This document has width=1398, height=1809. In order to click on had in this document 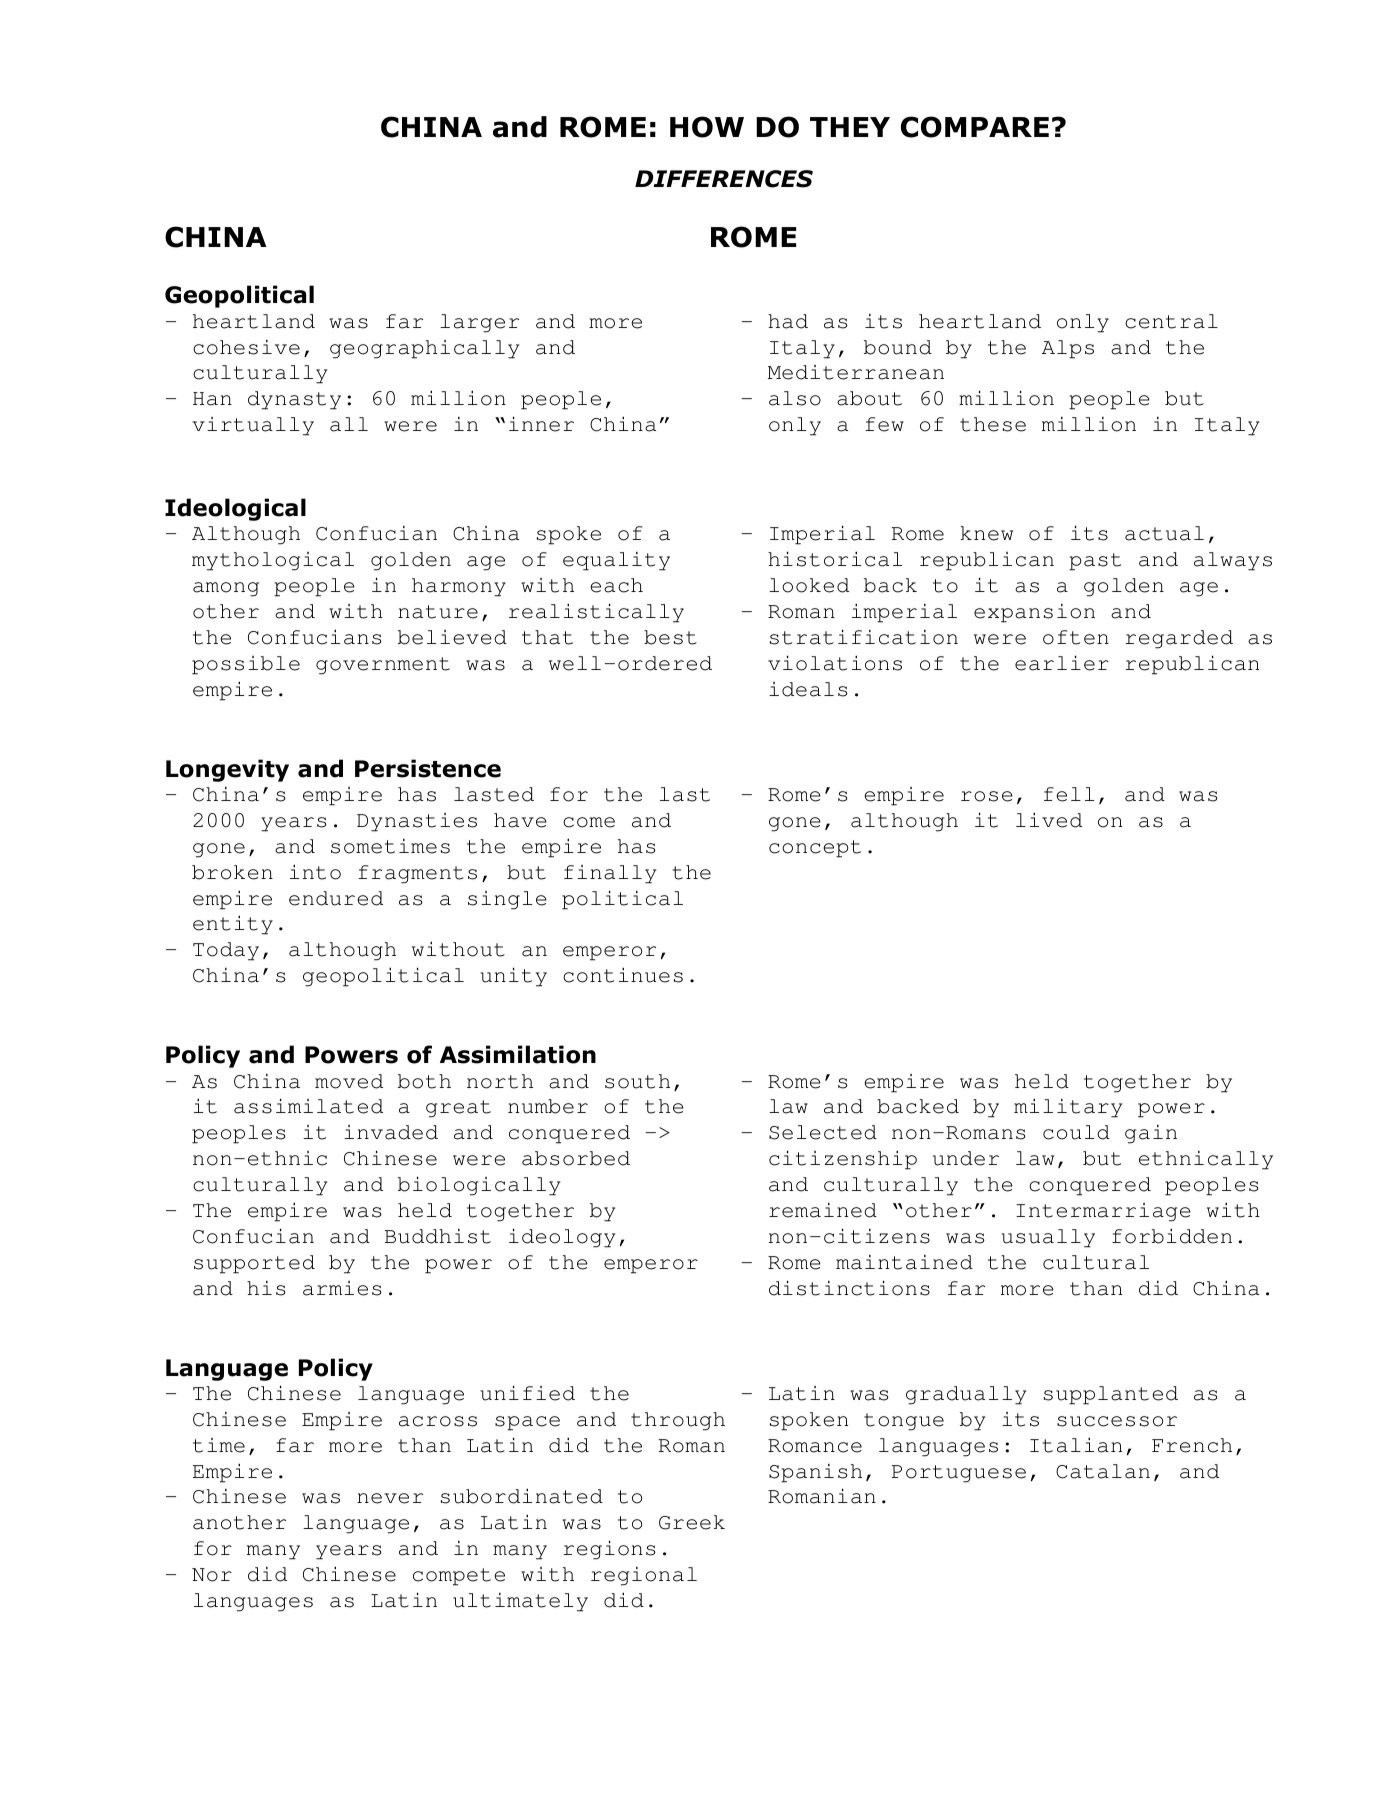, I will do `click(788, 321)`.
